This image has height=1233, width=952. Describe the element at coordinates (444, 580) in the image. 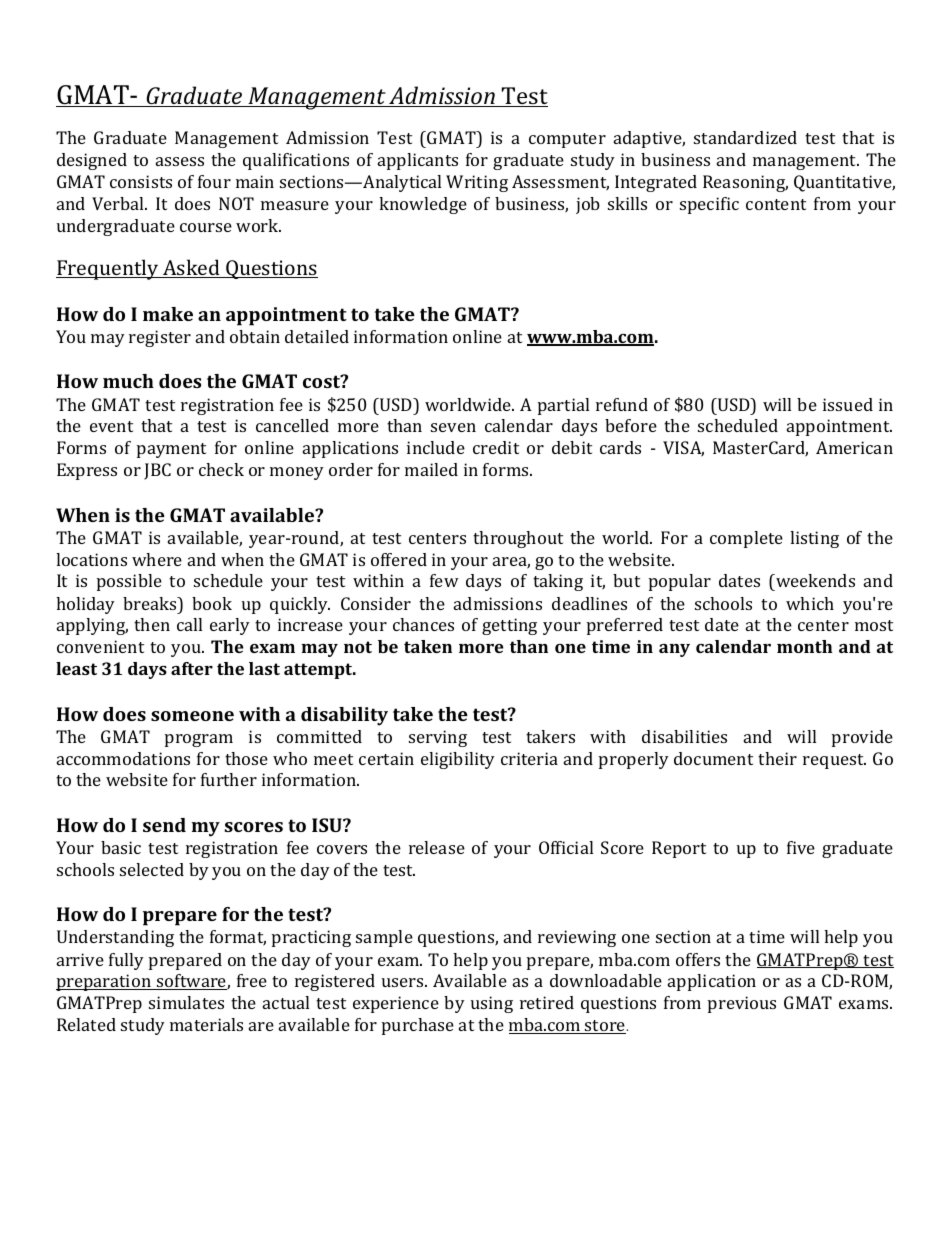

I see `few` at that location.
